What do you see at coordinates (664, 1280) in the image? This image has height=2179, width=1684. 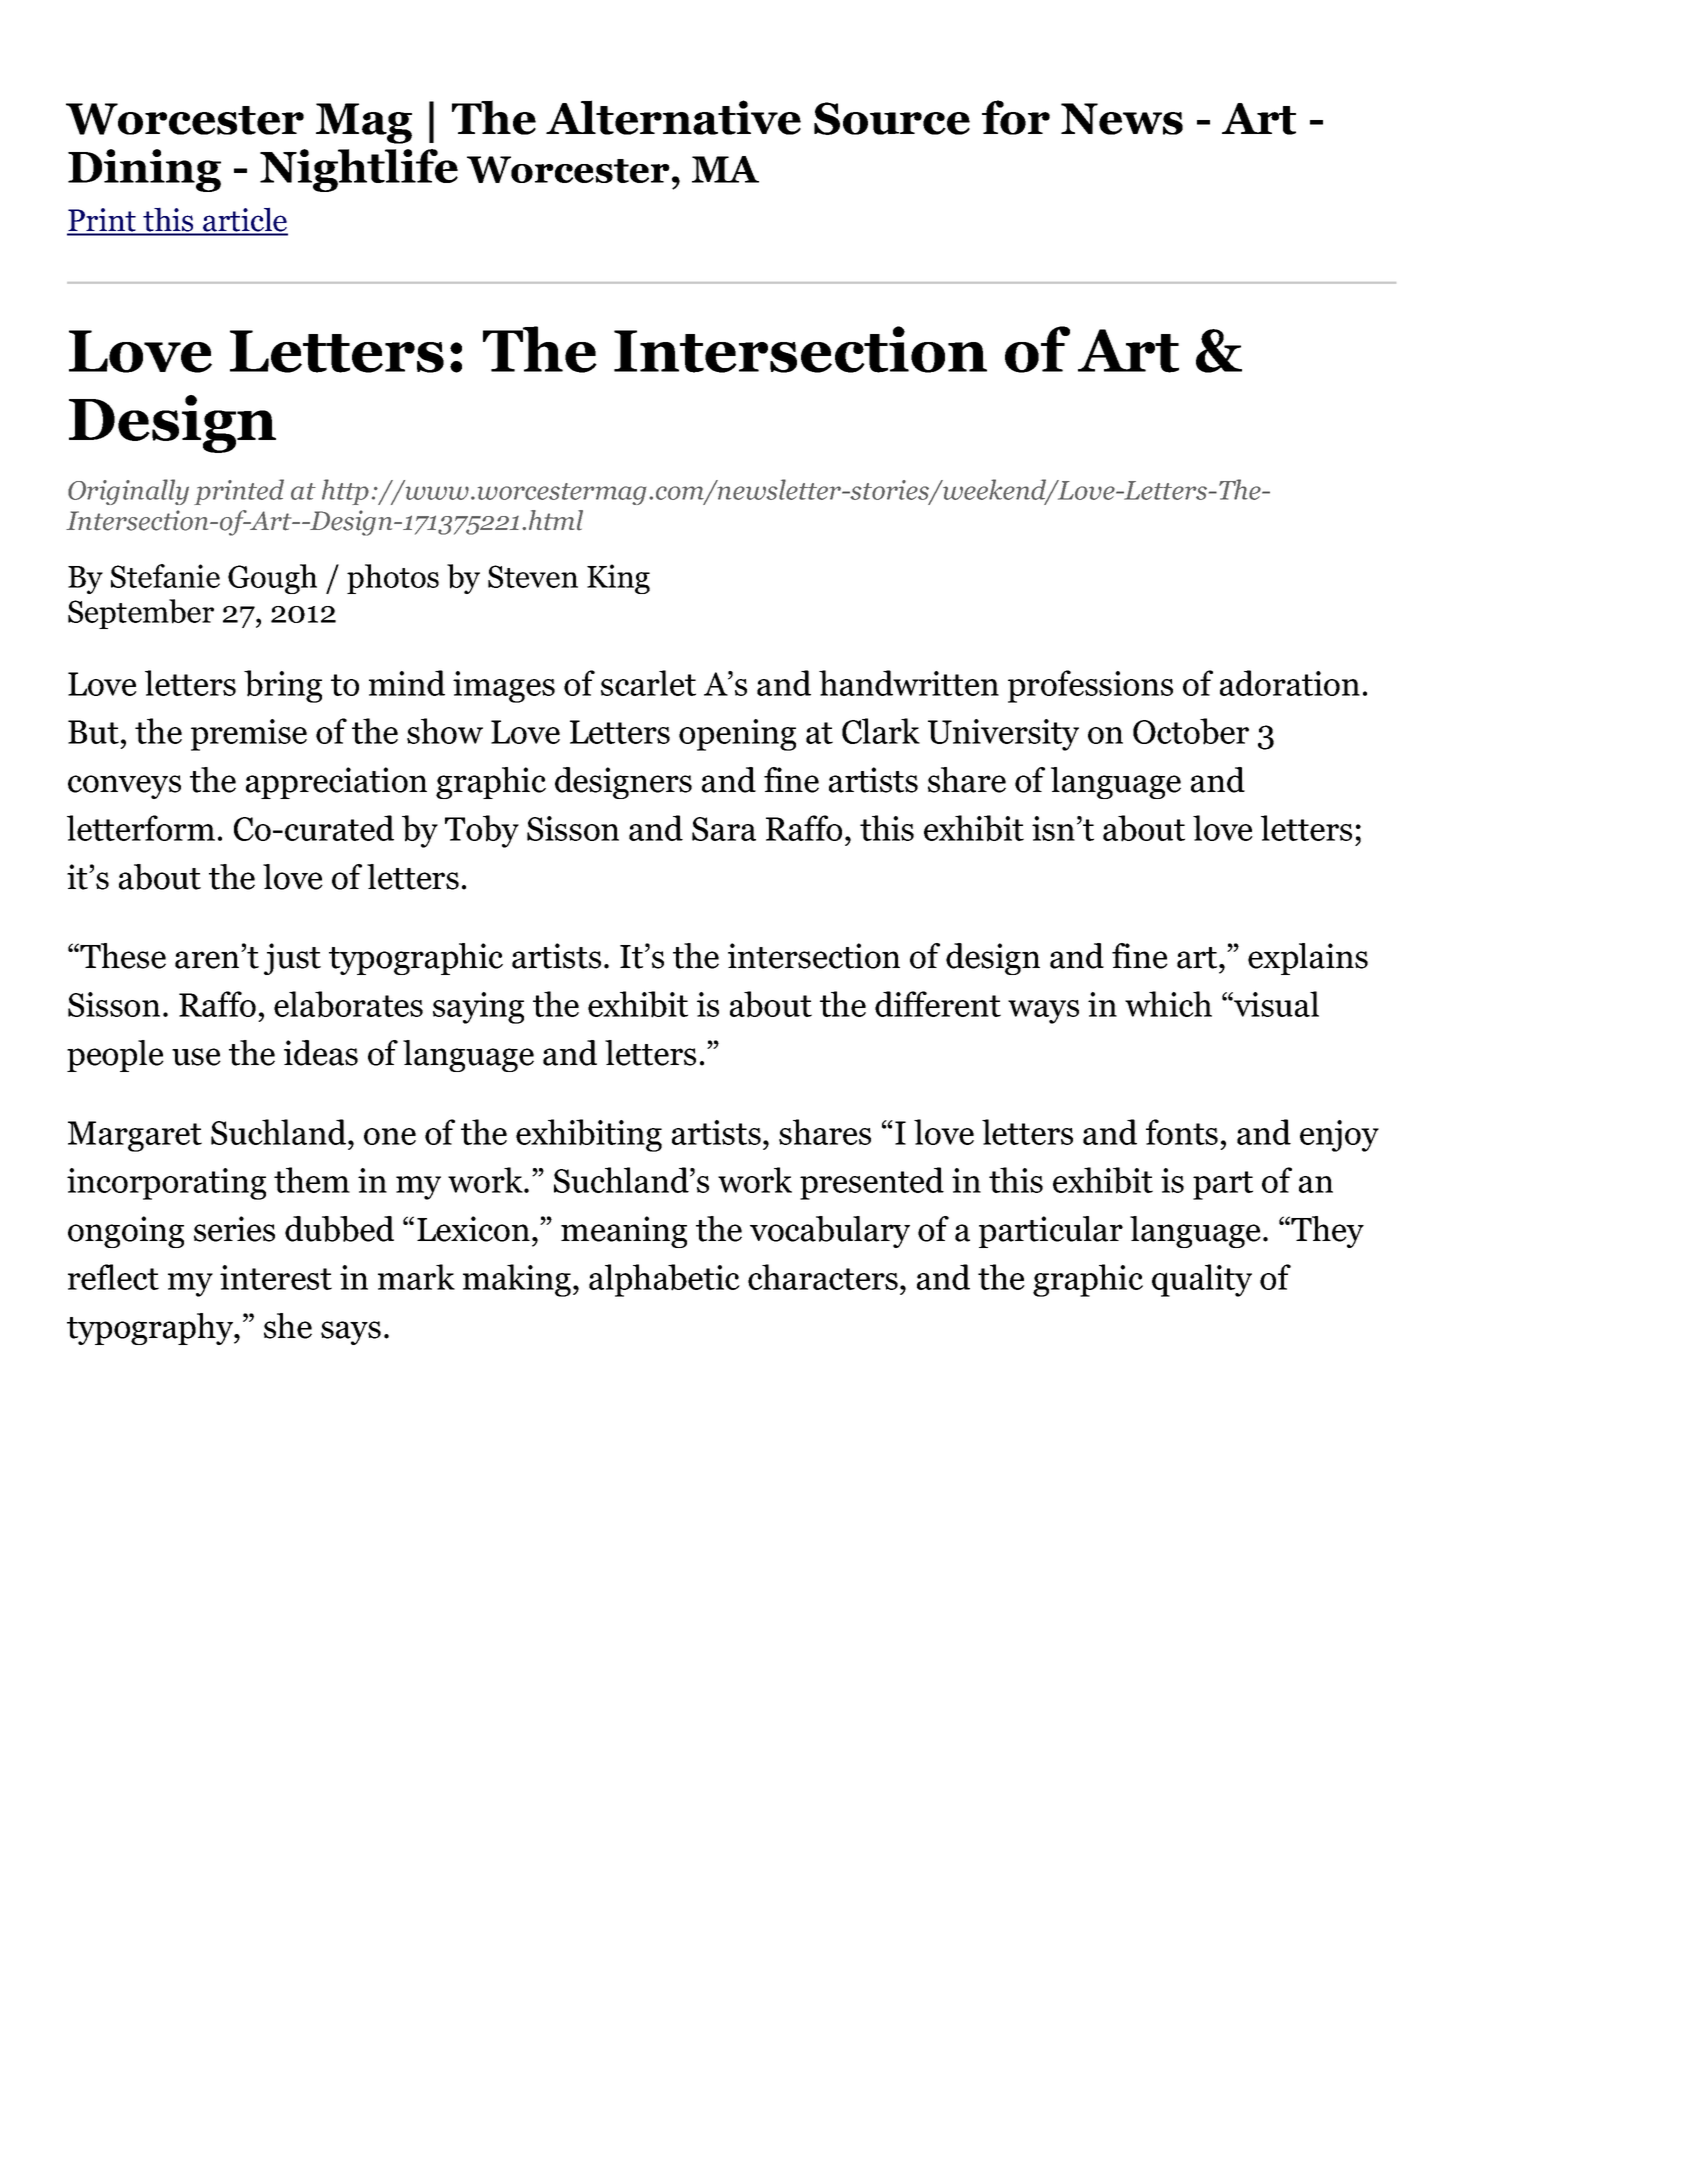 I see `alphabetic` at bounding box center [664, 1280].
